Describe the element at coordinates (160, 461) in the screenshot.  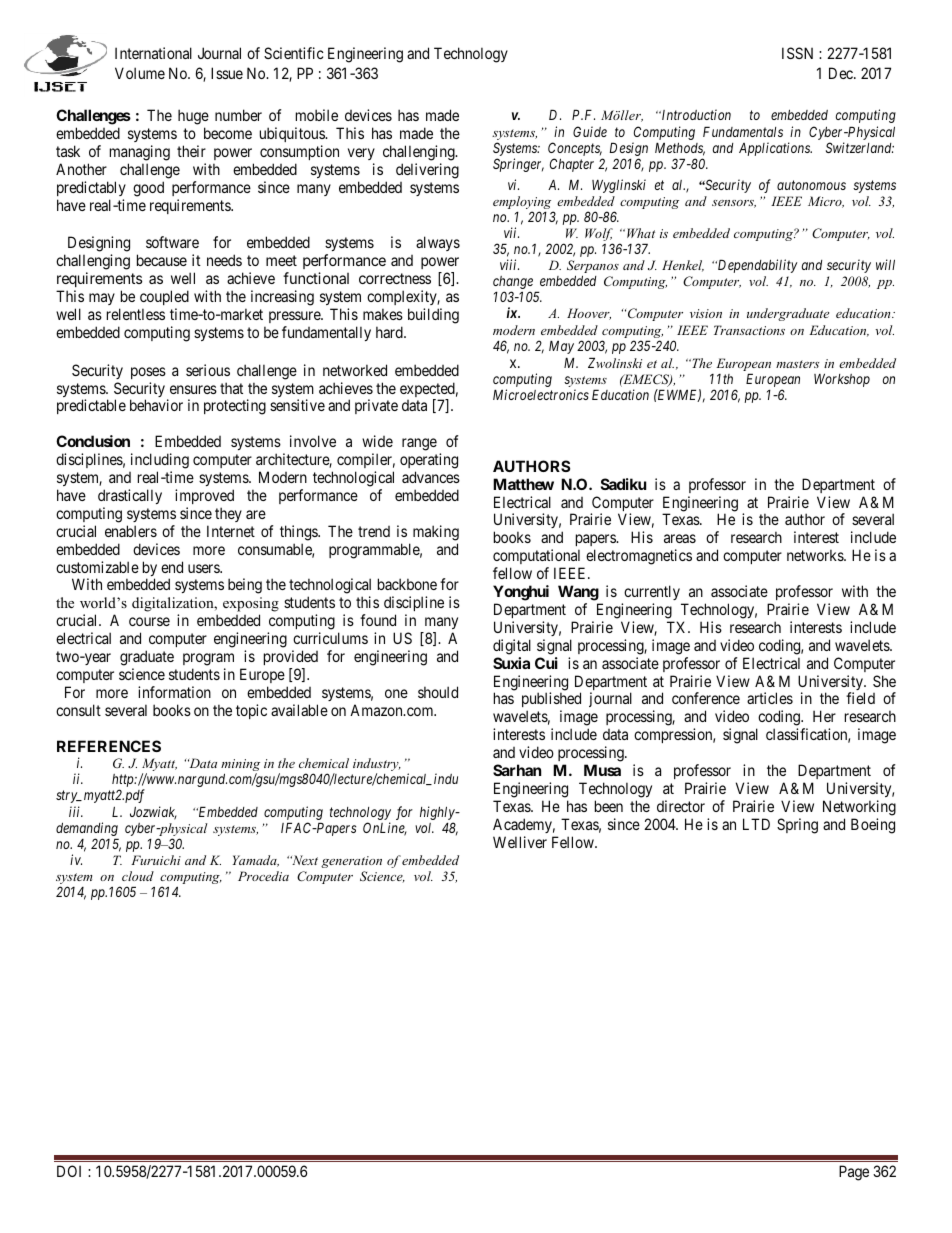
I see `including` at that location.
